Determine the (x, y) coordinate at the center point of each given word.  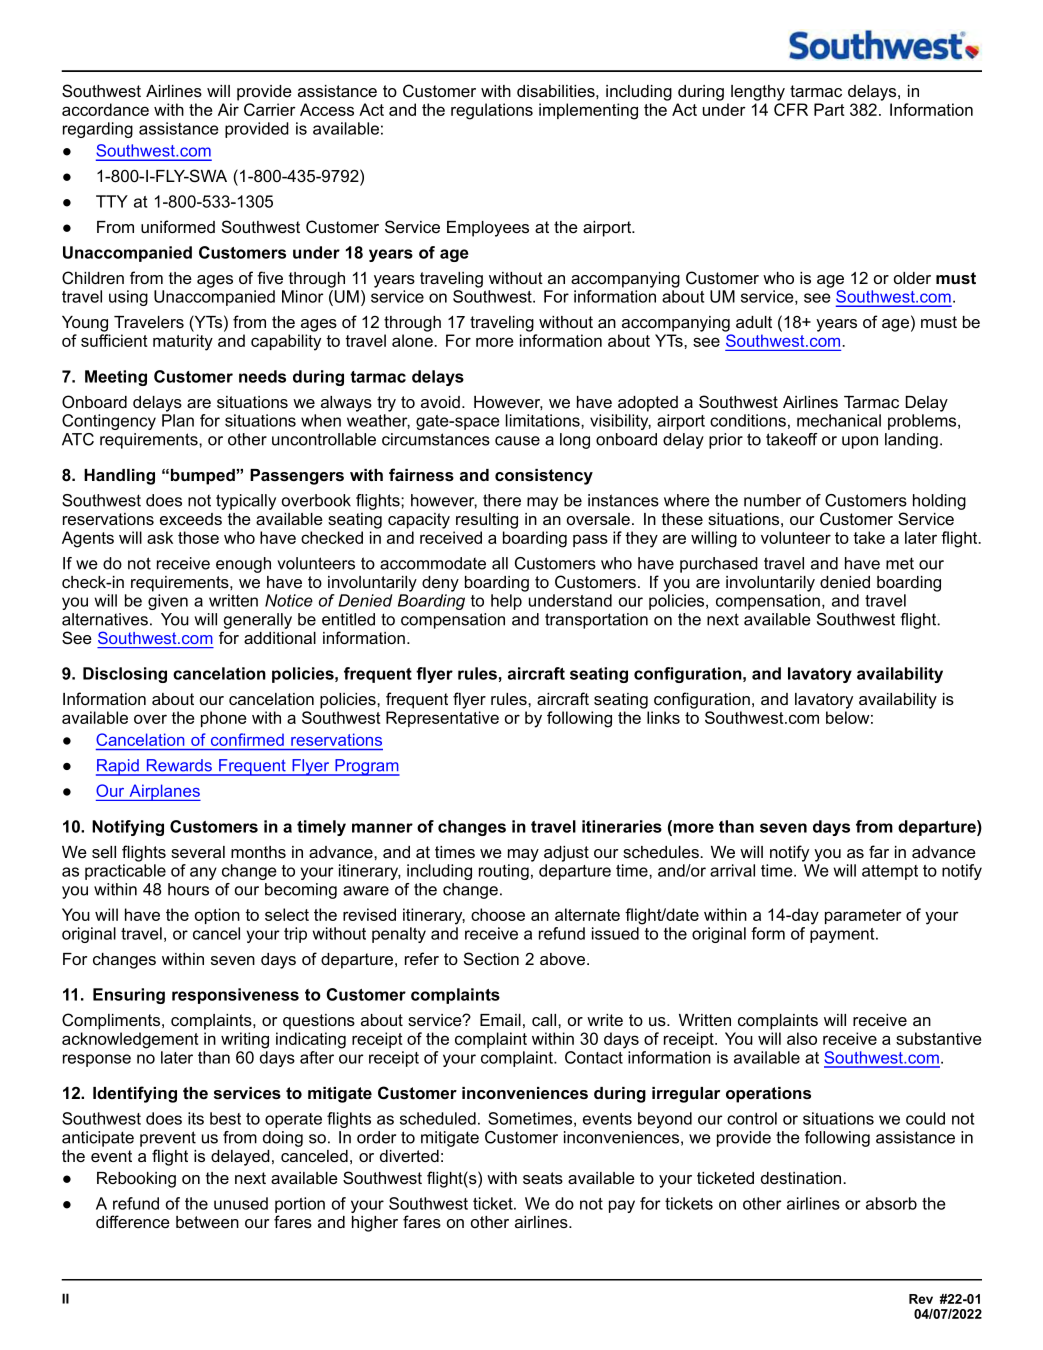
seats (543, 1178)
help (506, 602)
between (207, 1222)
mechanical (839, 420)
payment (843, 935)
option (217, 916)
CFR (791, 109)
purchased (719, 565)
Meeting (116, 378)
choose (498, 914)
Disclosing (125, 675)
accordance (105, 109)
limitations (544, 420)
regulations (492, 111)
